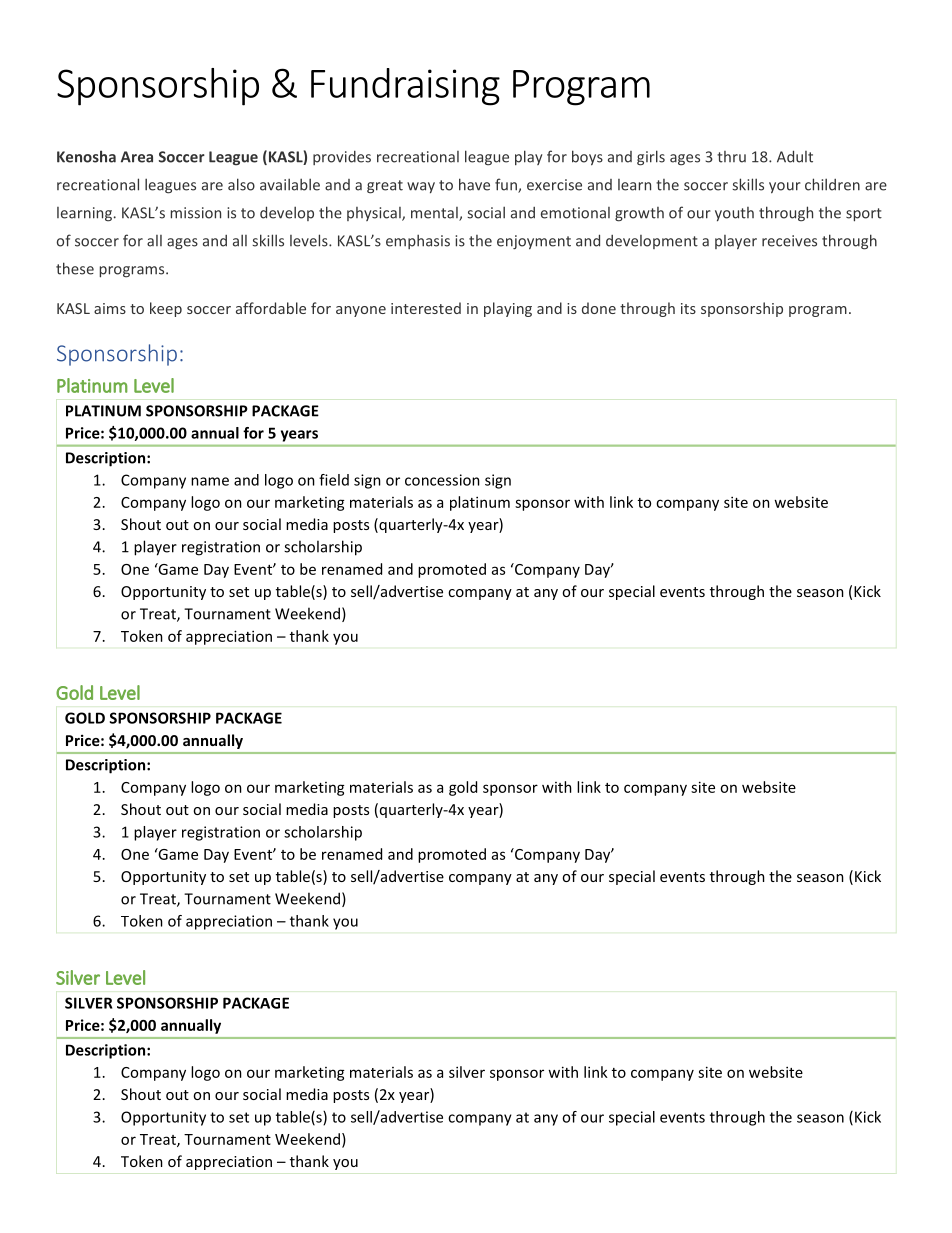  What do you see at coordinates (334, 480) in the image?
I see `field` at bounding box center [334, 480].
